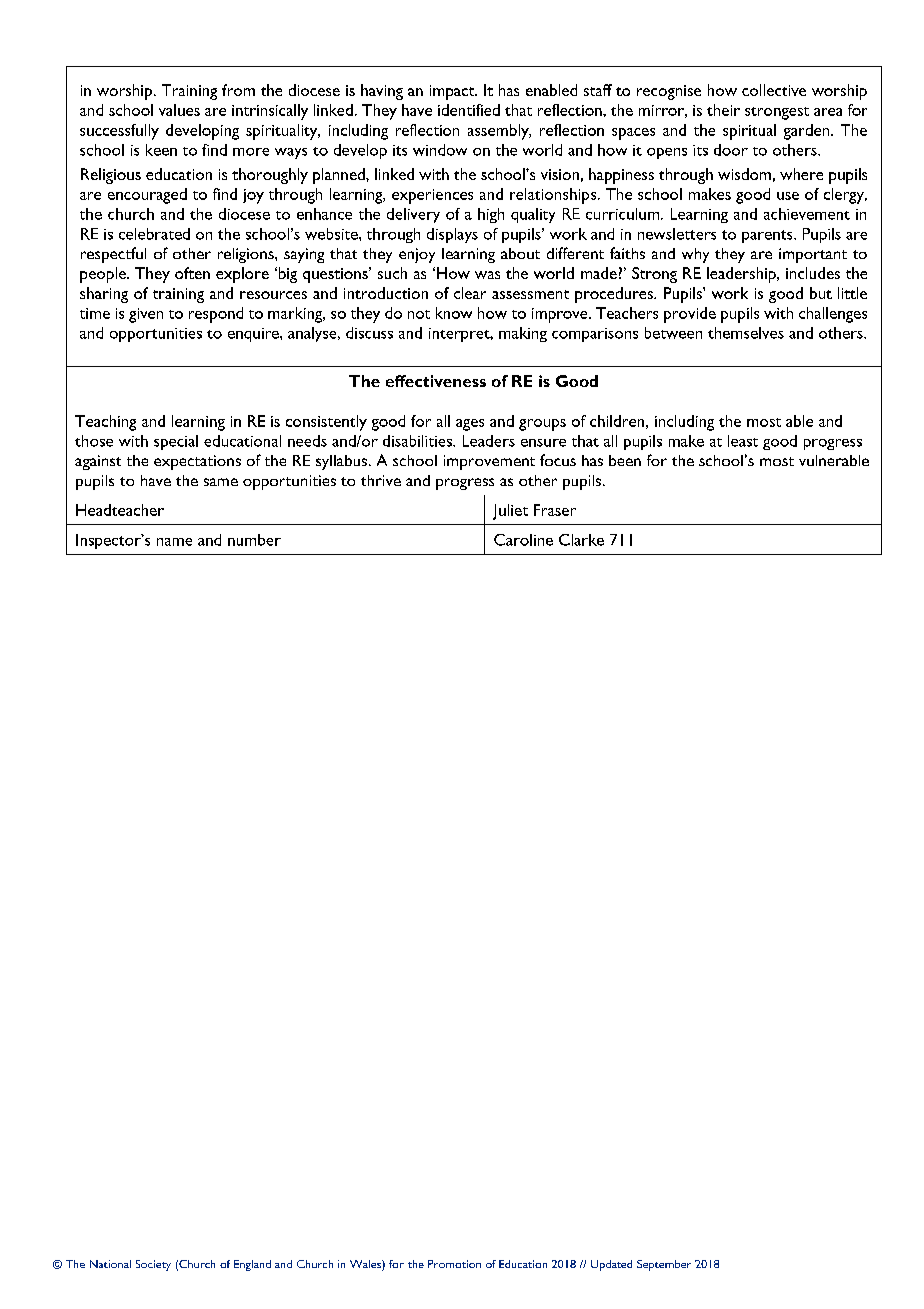  What do you see at coordinates (469, 110) in the screenshot?
I see `identified` at bounding box center [469, 110].
